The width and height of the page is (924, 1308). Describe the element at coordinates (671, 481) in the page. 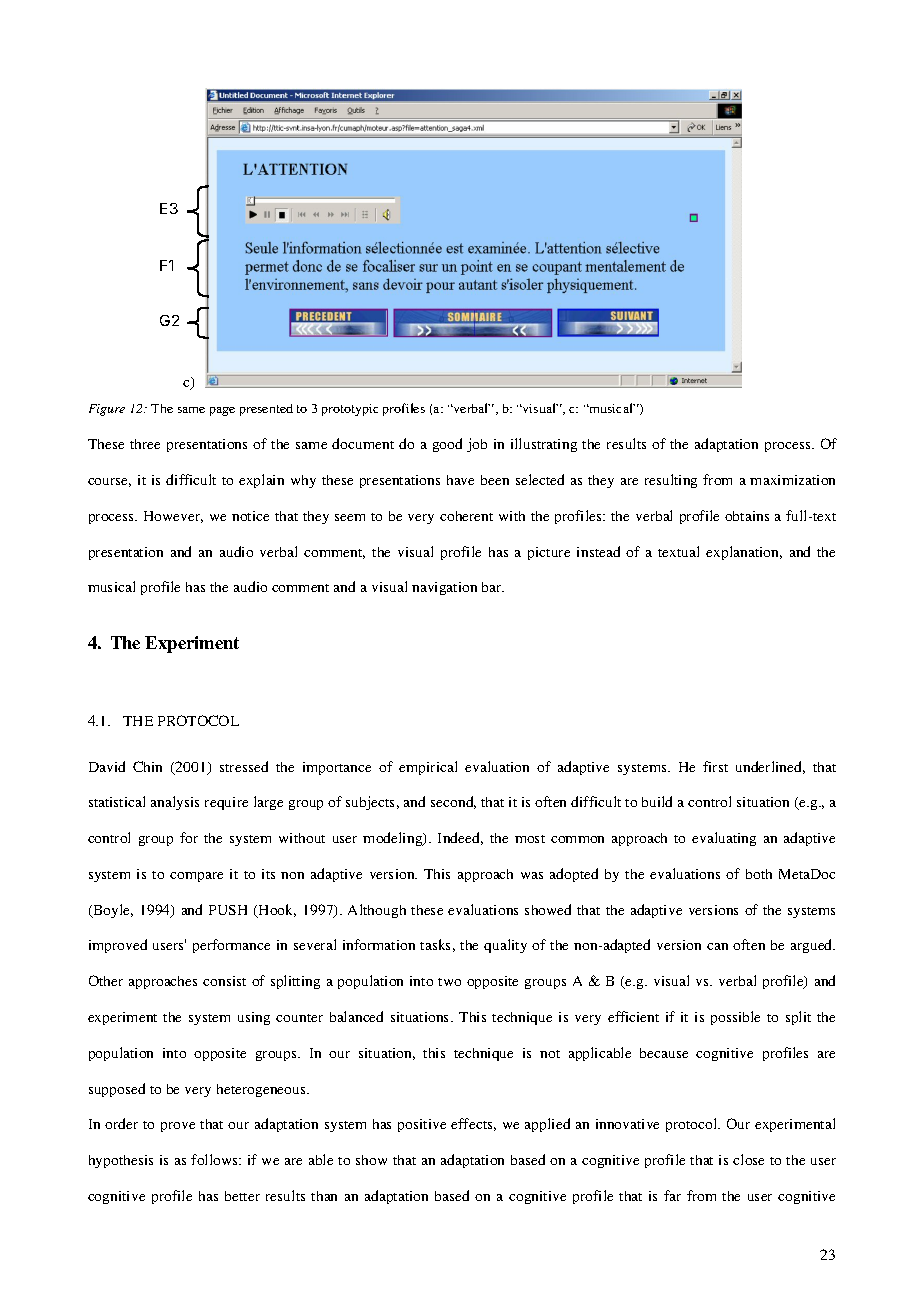

I see `resulting` at that location.
